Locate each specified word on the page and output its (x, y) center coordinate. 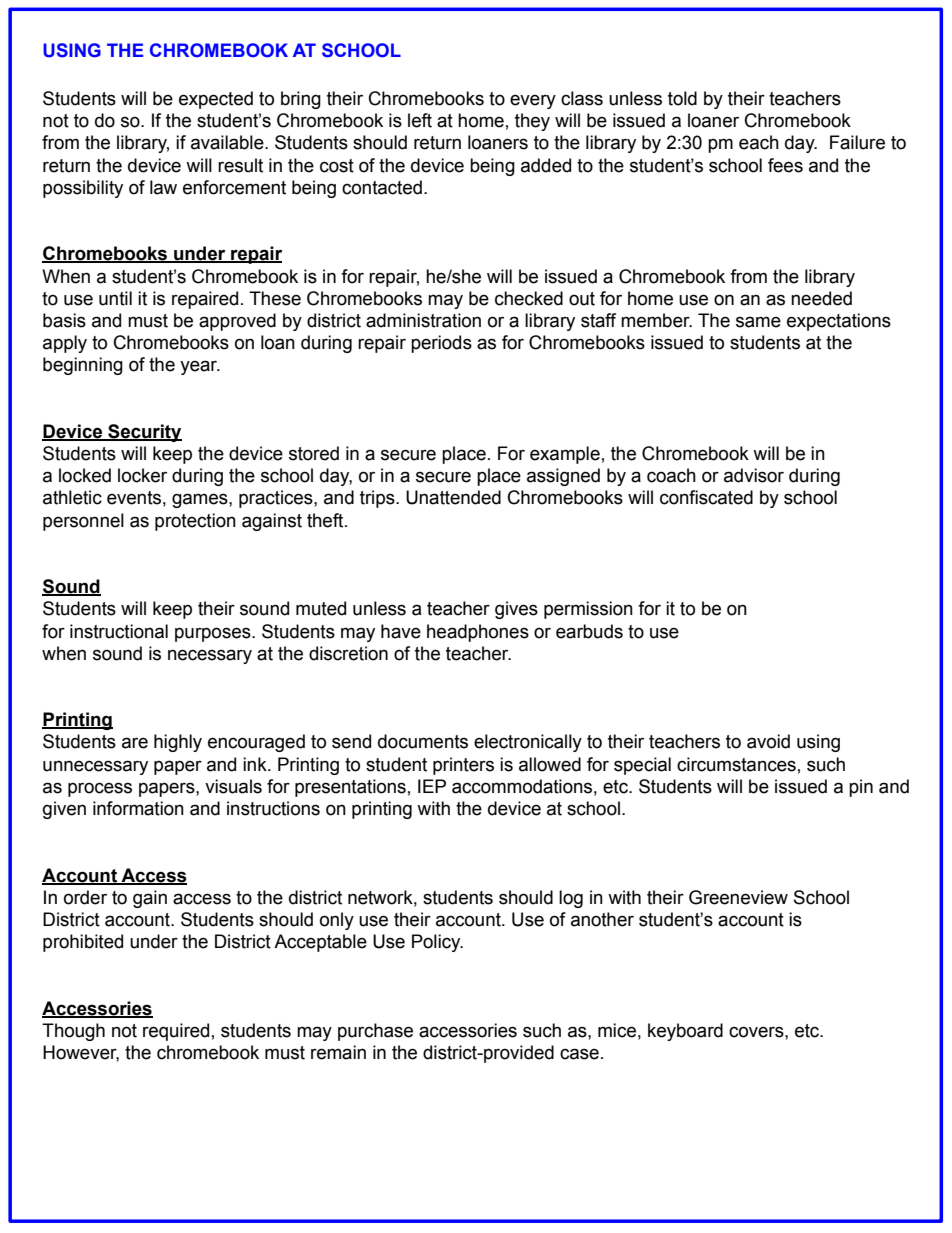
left (420, 120)
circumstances (736, 764)
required (176, 1032)
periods (441, 344)
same (758, 322)
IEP (432, 786)
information (138, 808)
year (200, 367)
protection (195, 522)
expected (216, 100)
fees (785, 165)
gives (516, 610)
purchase (375, 1032)
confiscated (706, 497)
